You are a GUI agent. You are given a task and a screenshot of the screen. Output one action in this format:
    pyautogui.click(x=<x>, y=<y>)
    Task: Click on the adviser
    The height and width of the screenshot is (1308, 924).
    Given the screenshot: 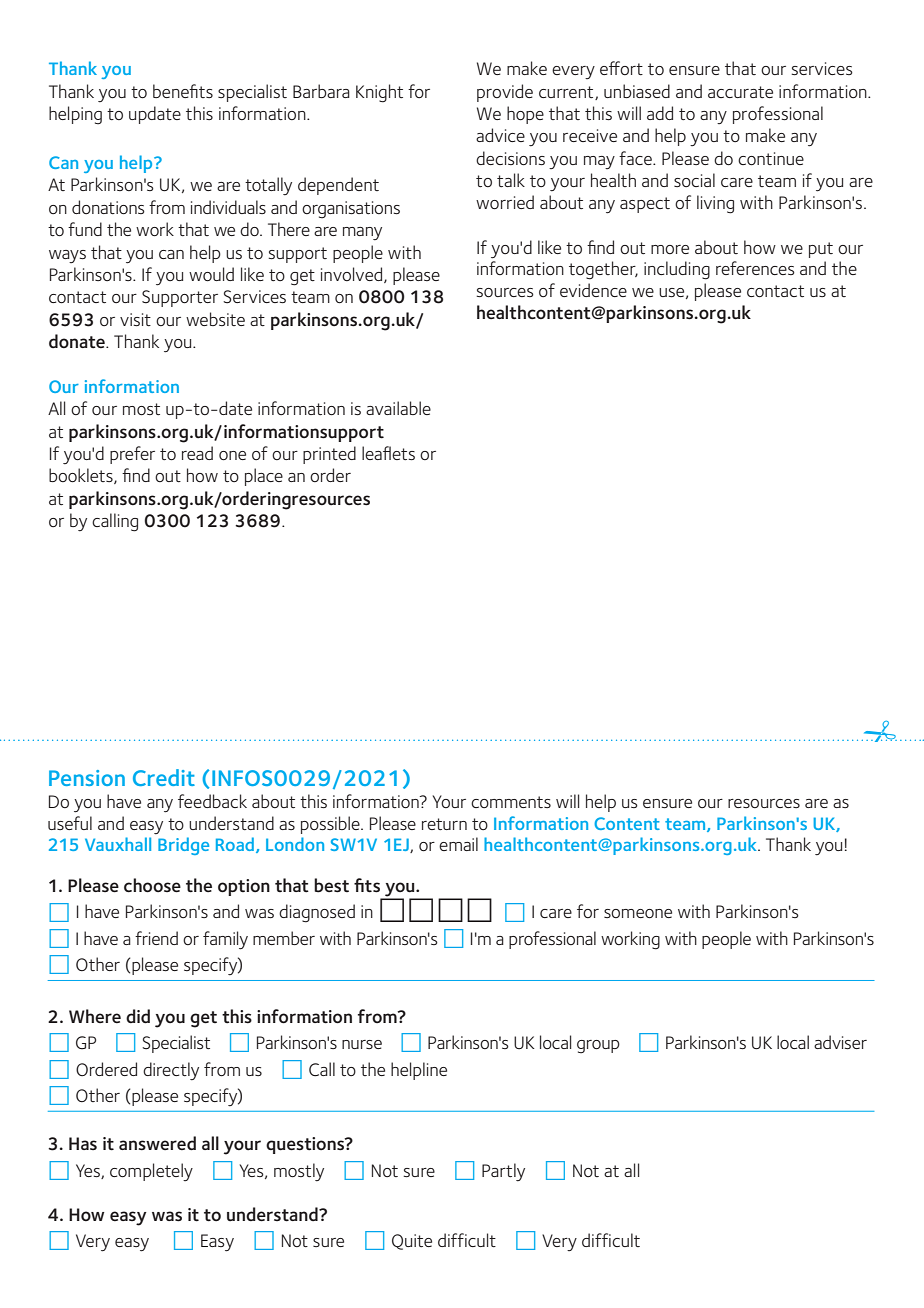 What is the action you would take?
    pyautogui.click(x=840, y=1042)
